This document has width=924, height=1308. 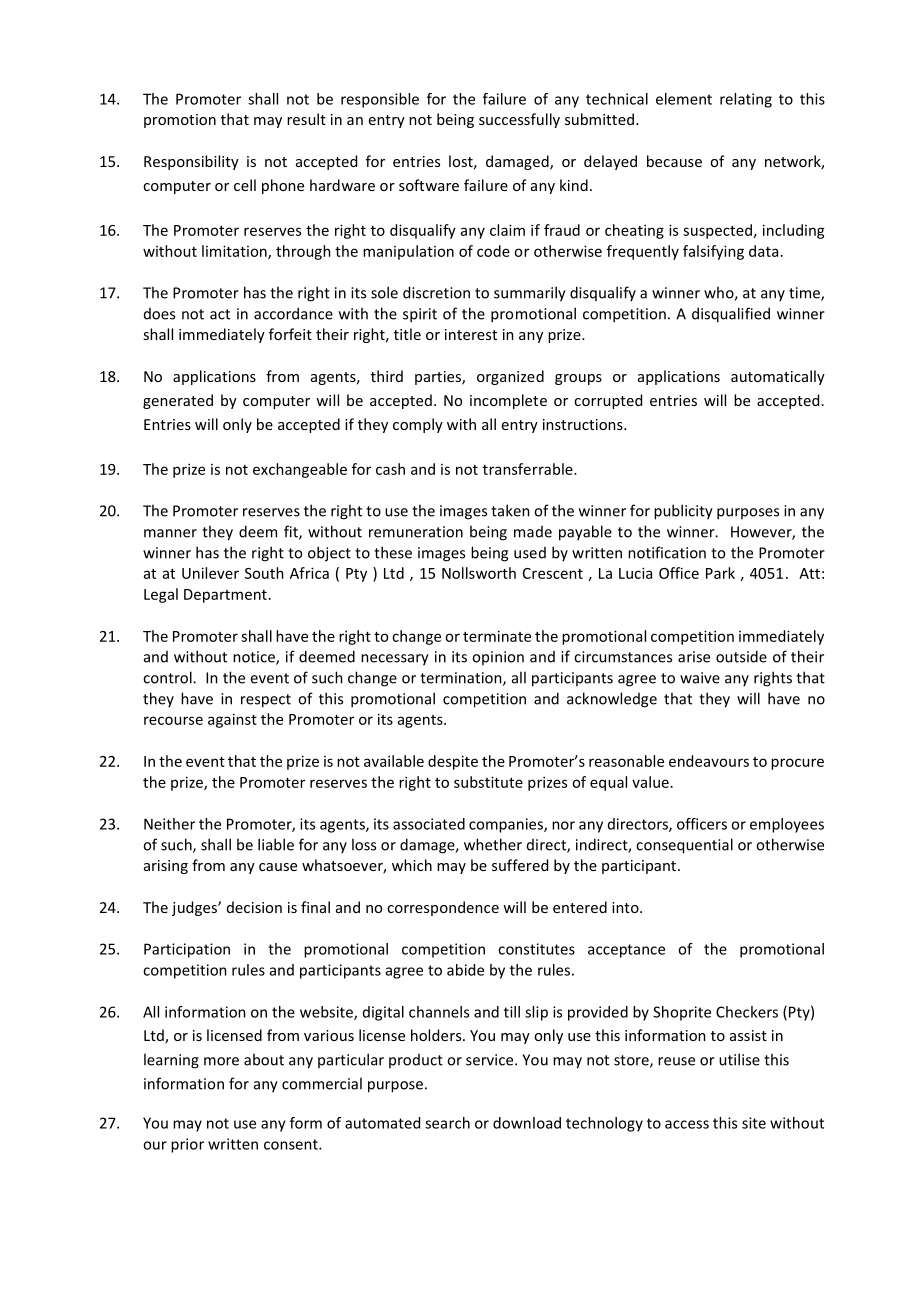 I want to click on organized, so click(x=510, y=377).
